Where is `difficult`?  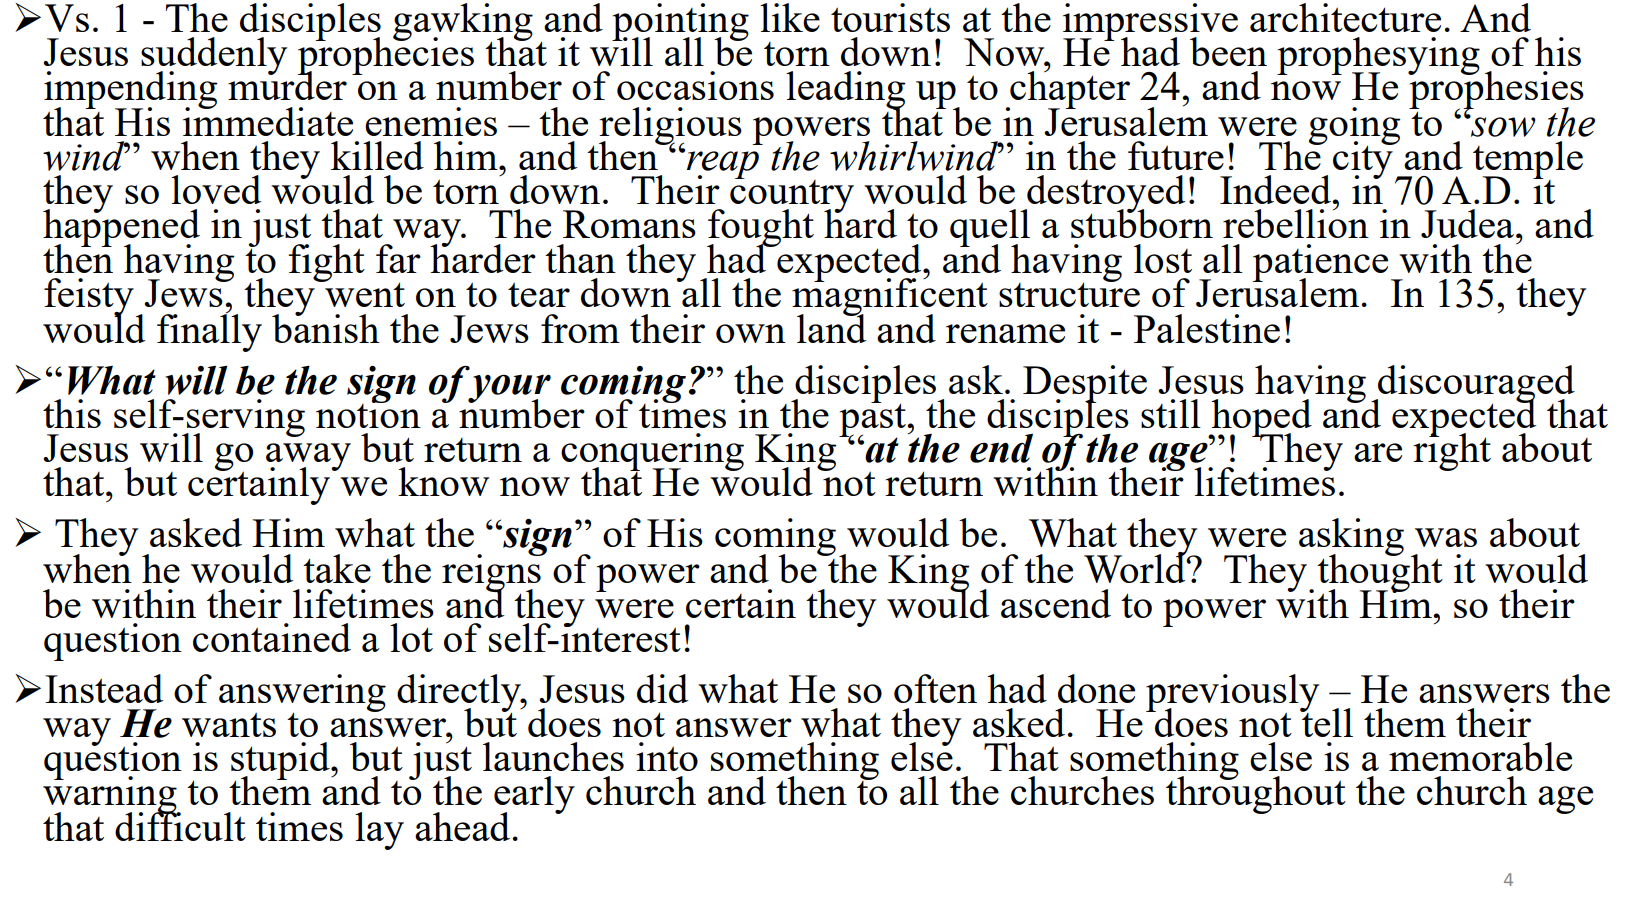
difficult is located at coordinates (180, 825).
